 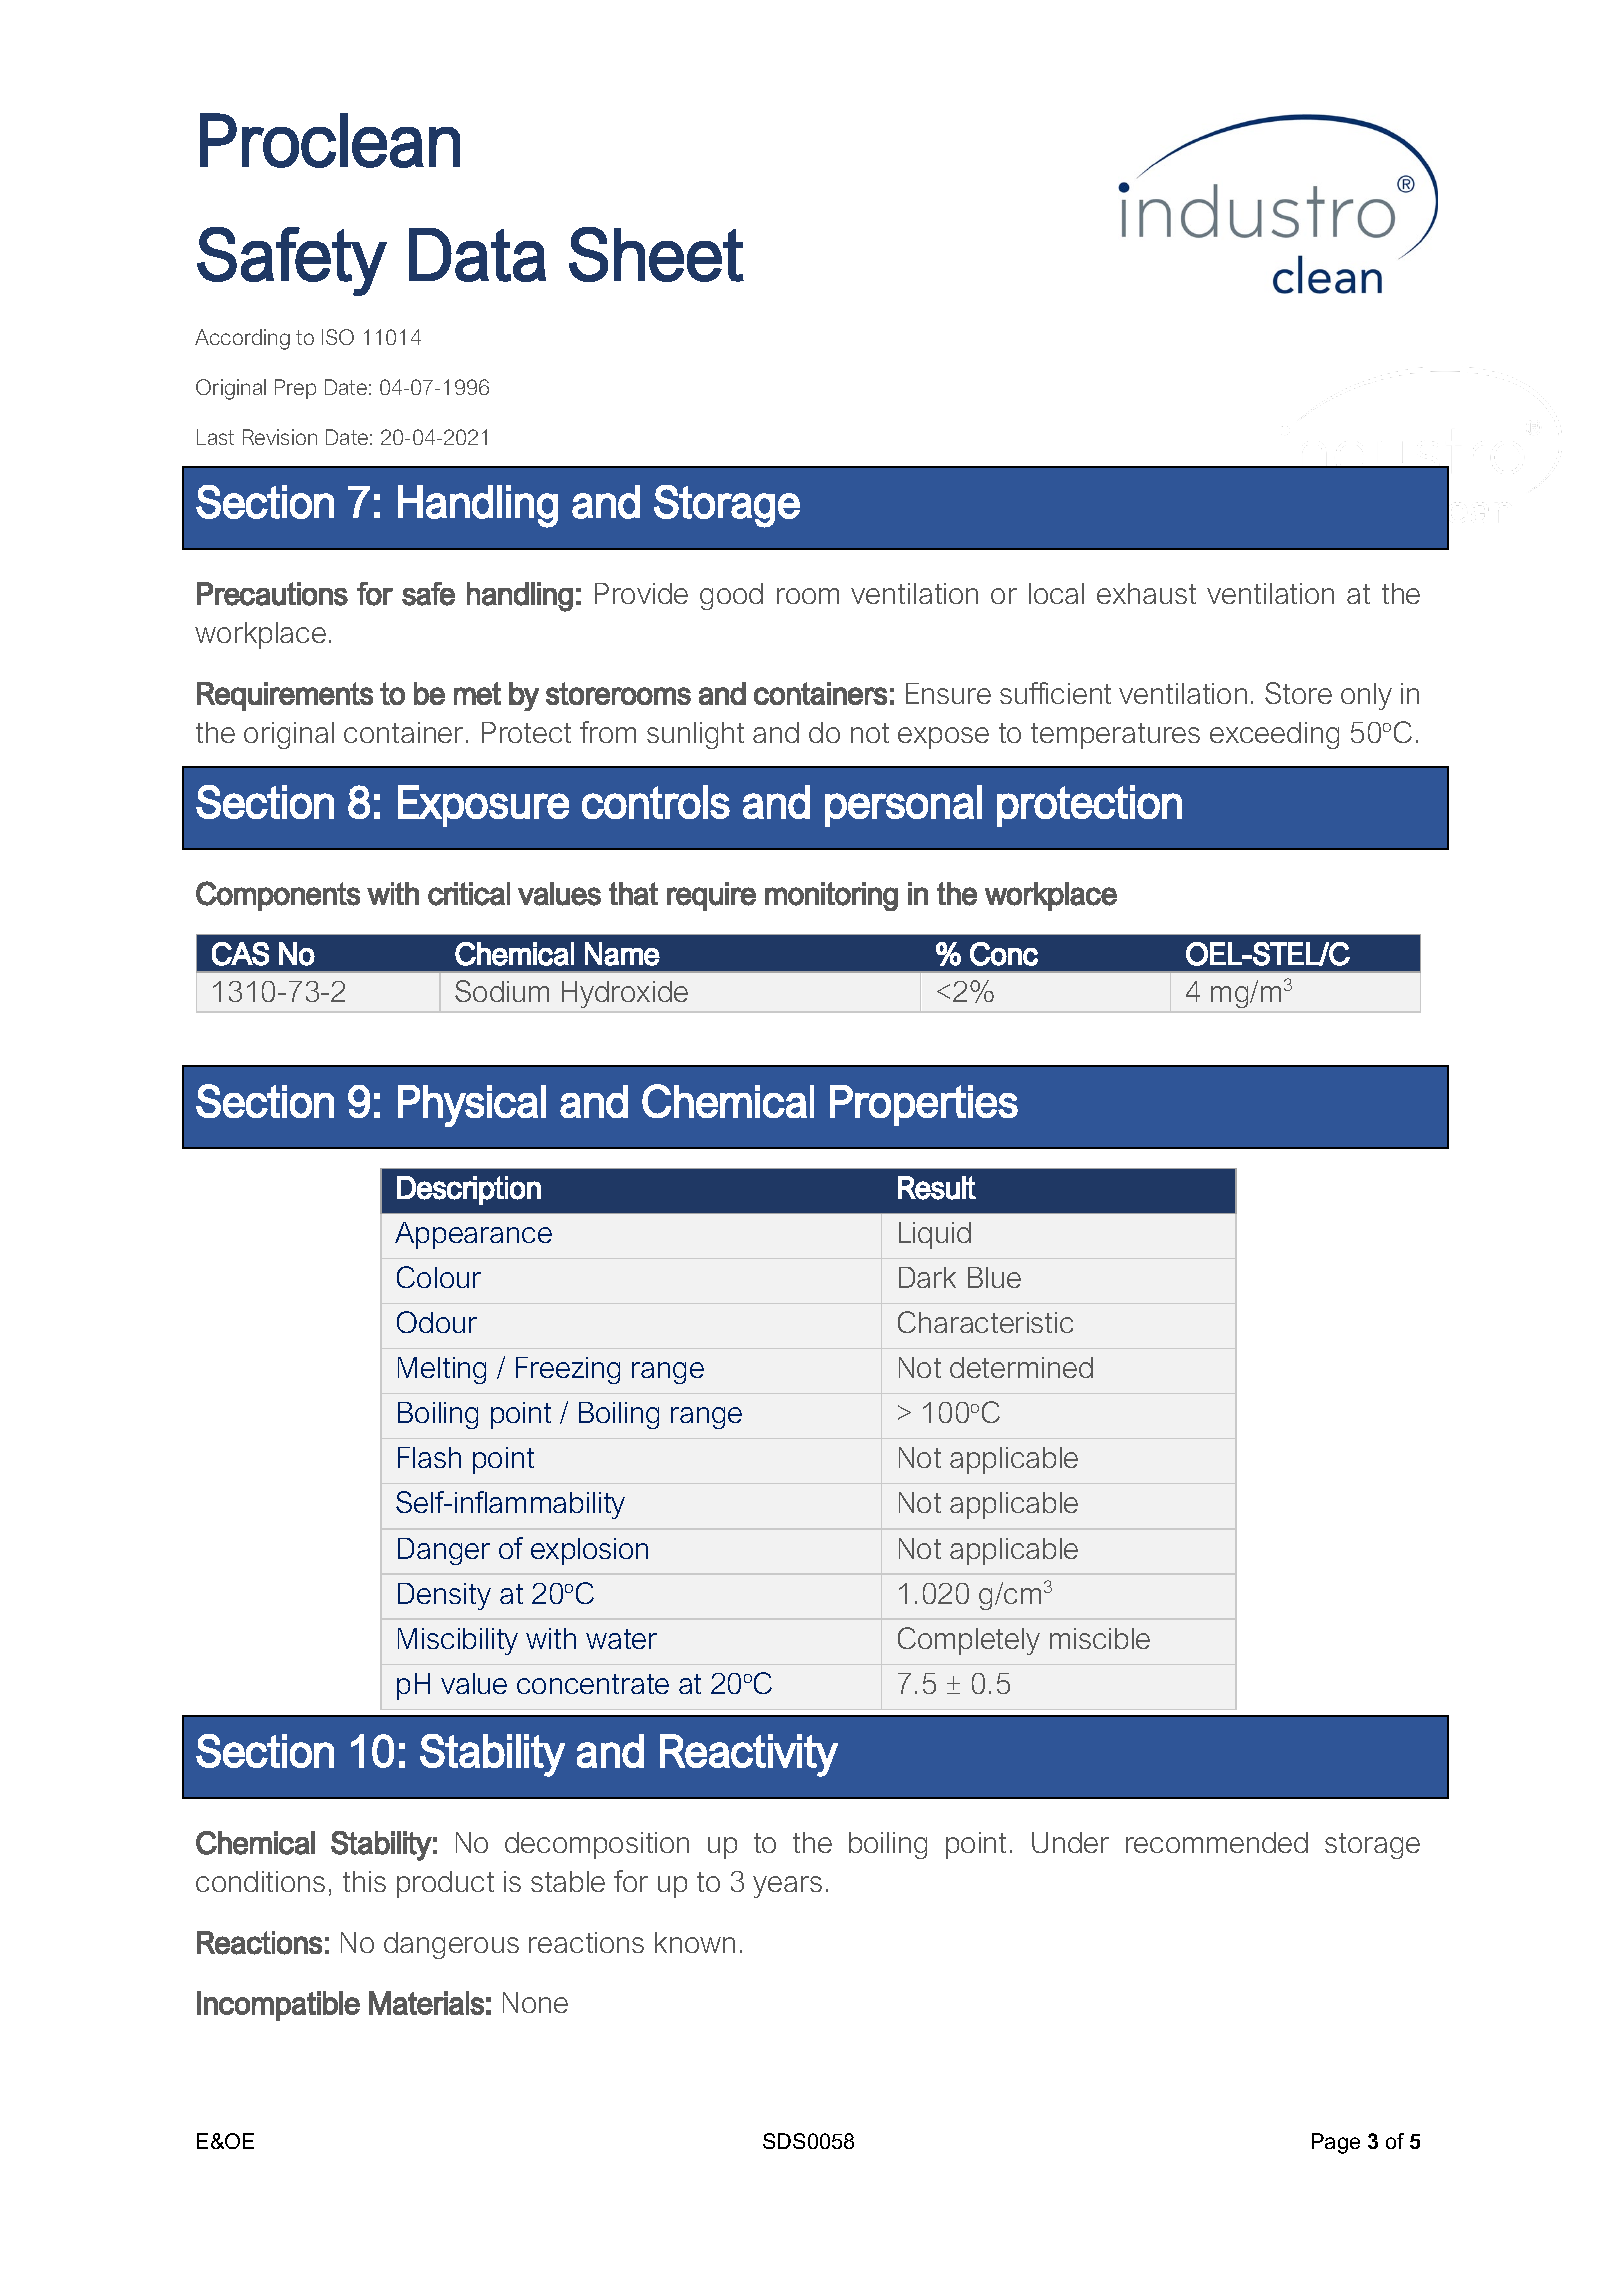 What do you see at coordinates (469, 1190) in the screenshot?
I see `Description` at bounding box center [469, 1190].
